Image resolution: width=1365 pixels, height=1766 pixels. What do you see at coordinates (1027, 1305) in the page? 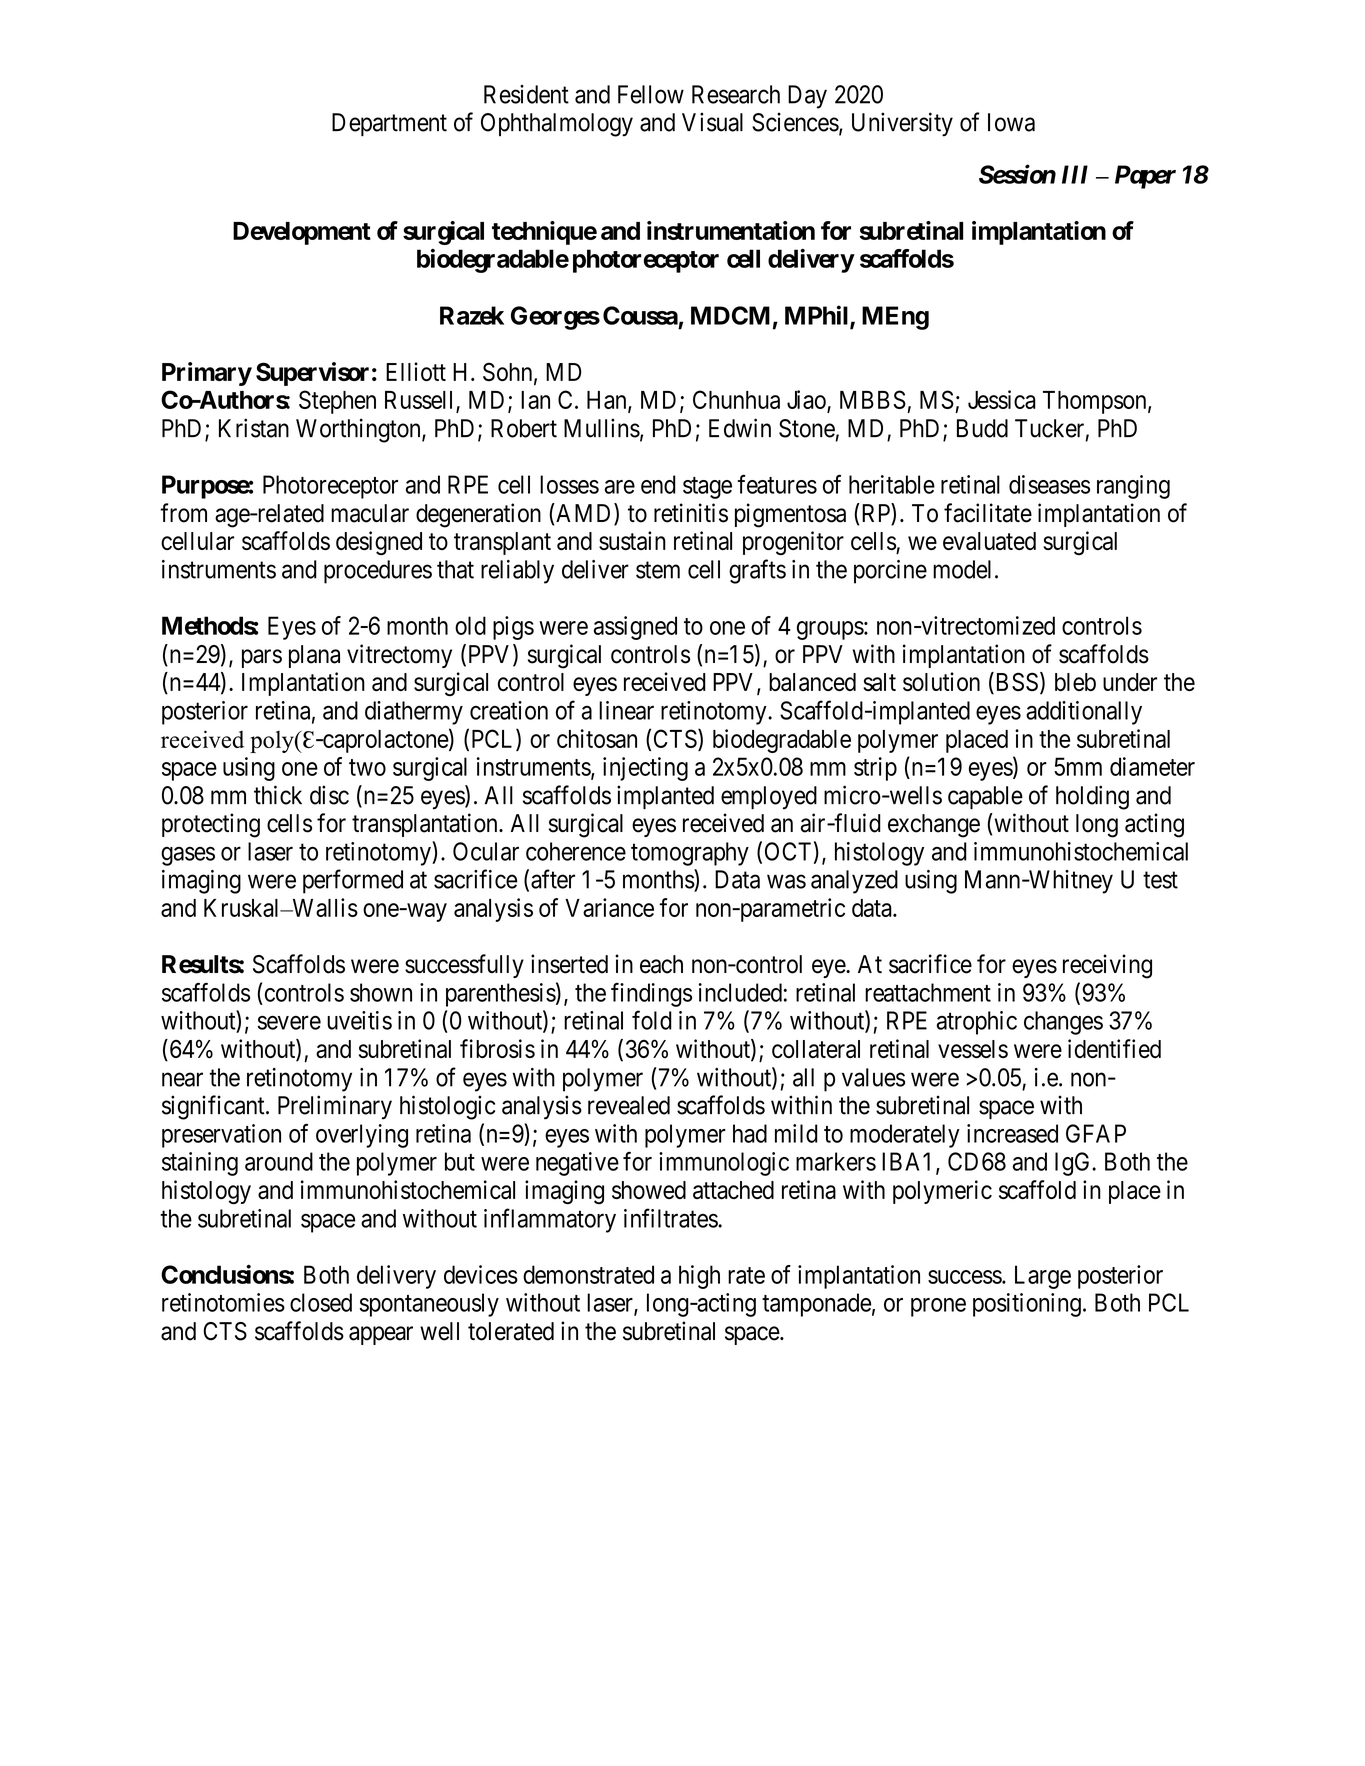
I see `positioning` at bounding box center [1027, 1305].
